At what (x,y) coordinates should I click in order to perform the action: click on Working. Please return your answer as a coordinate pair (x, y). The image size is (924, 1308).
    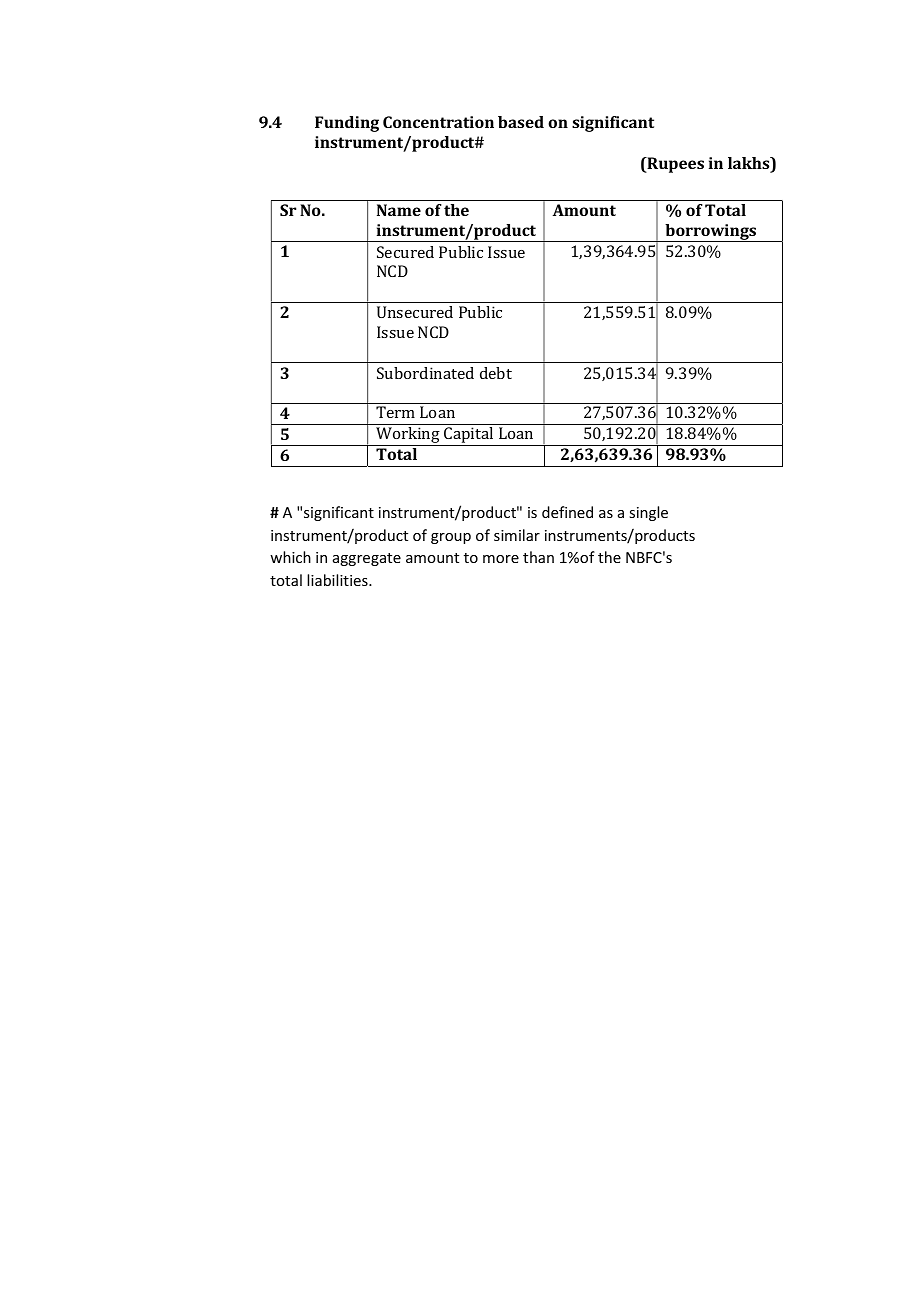
    Looking at the image, I should click on (408, 436).
